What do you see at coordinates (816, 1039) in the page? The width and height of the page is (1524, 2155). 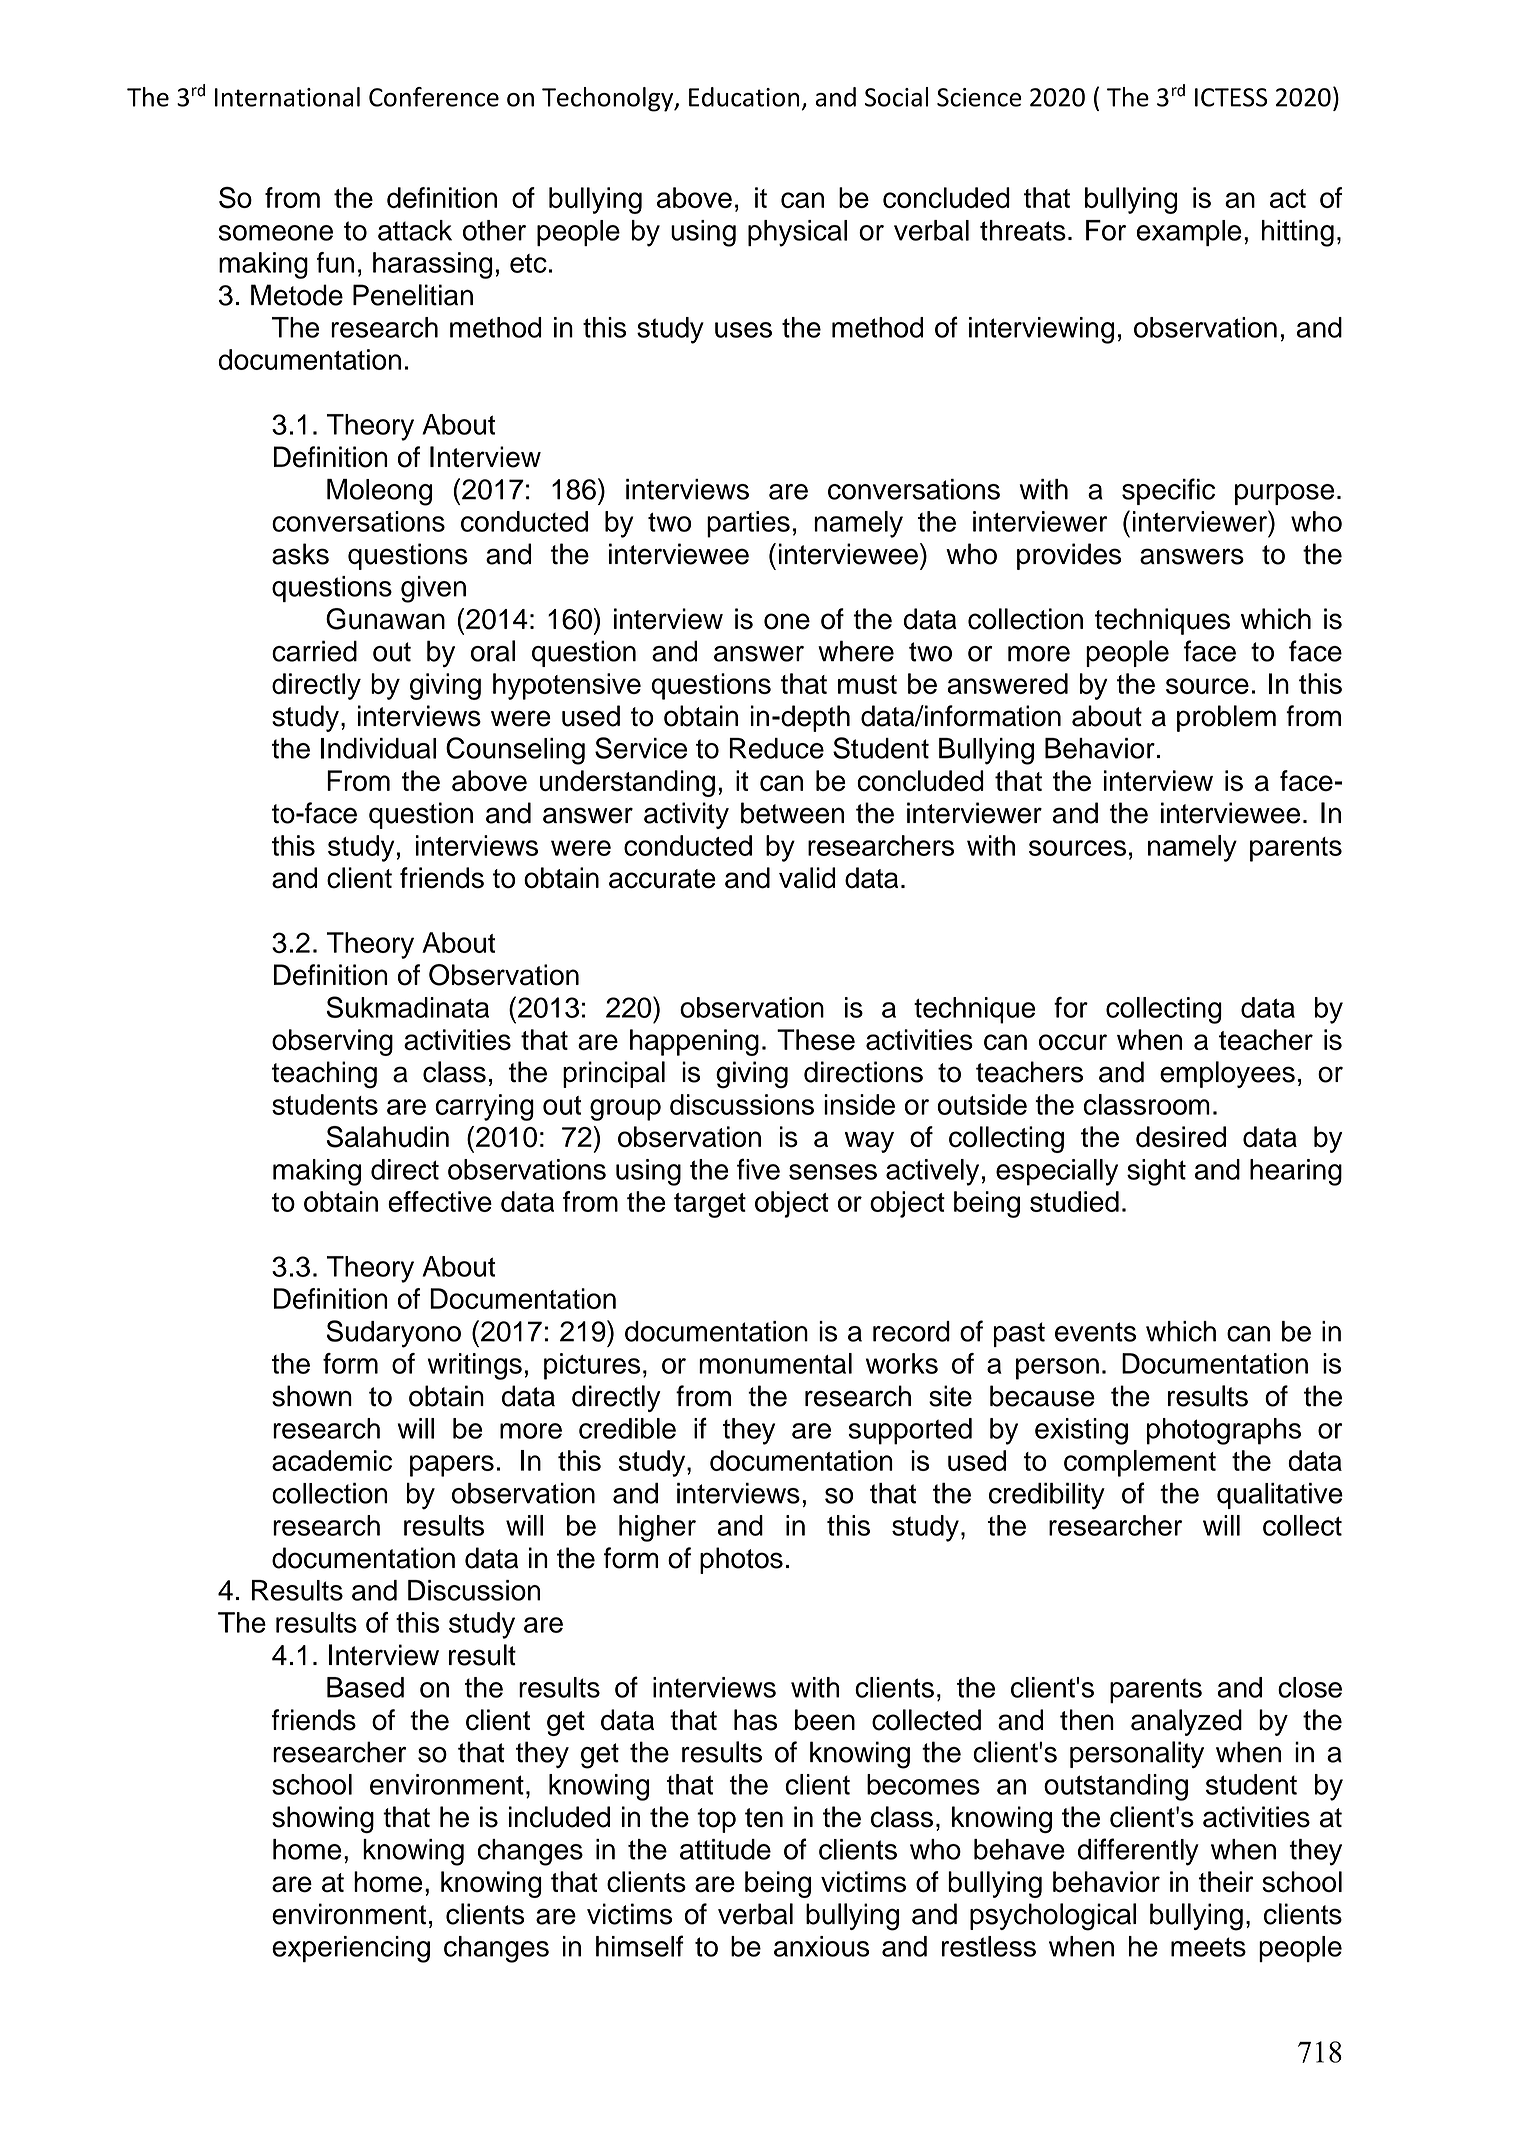 I see `These` at bounding box center [816, 1039].
